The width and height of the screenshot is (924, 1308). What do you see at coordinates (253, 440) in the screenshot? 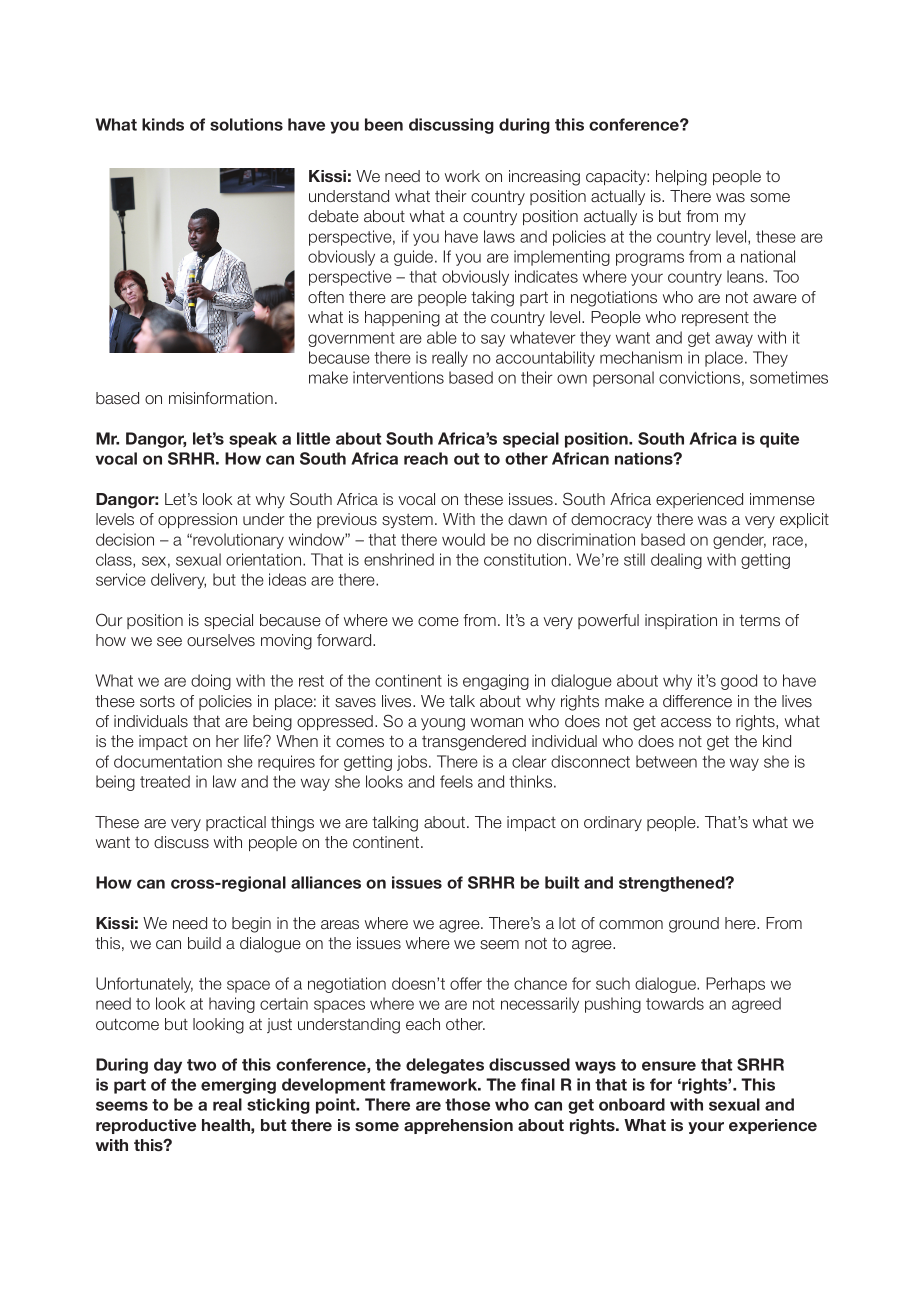
I see `speak` at bounding box center [253, 440].
